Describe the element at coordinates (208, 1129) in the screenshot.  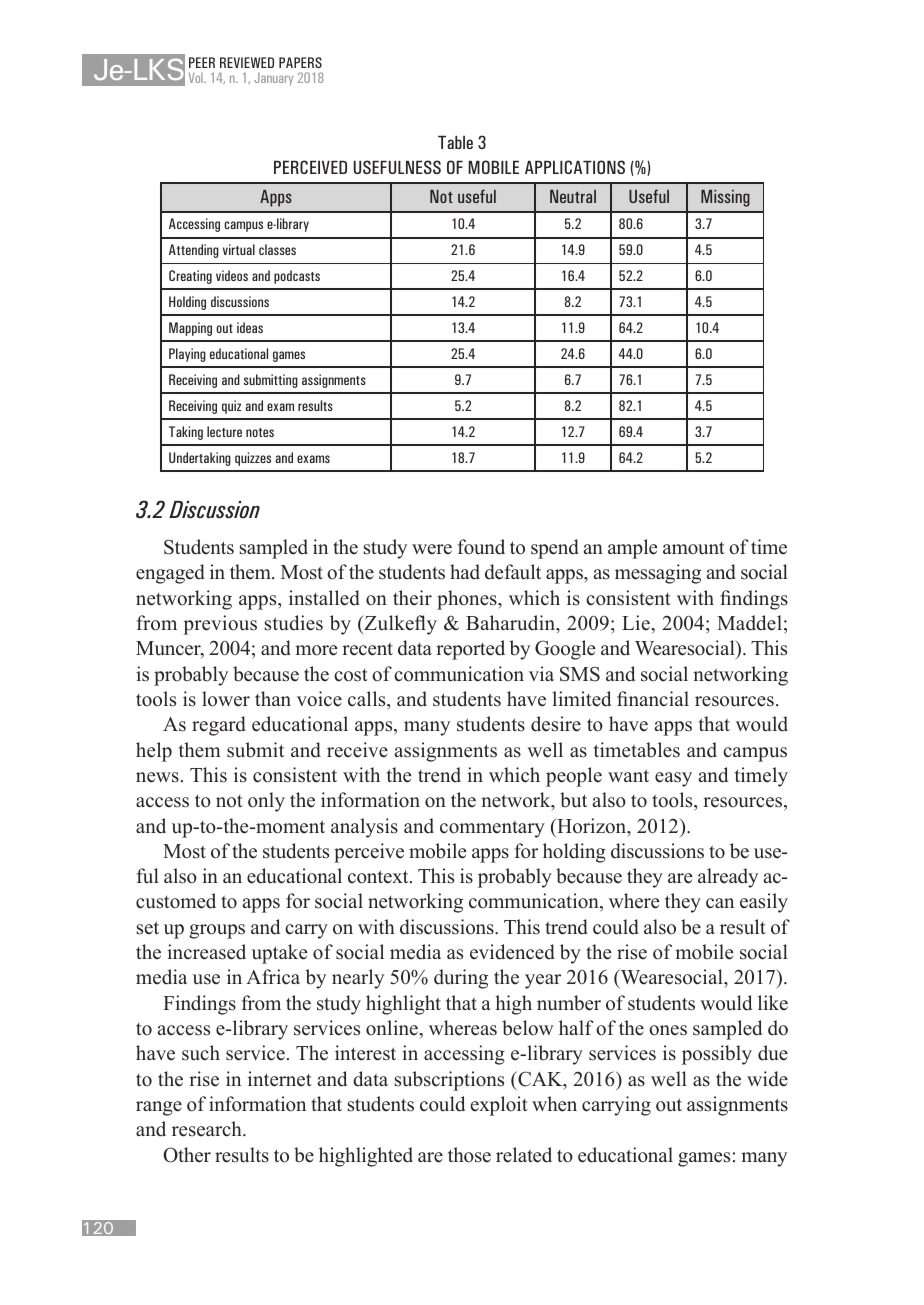
I see `research` at that location.
